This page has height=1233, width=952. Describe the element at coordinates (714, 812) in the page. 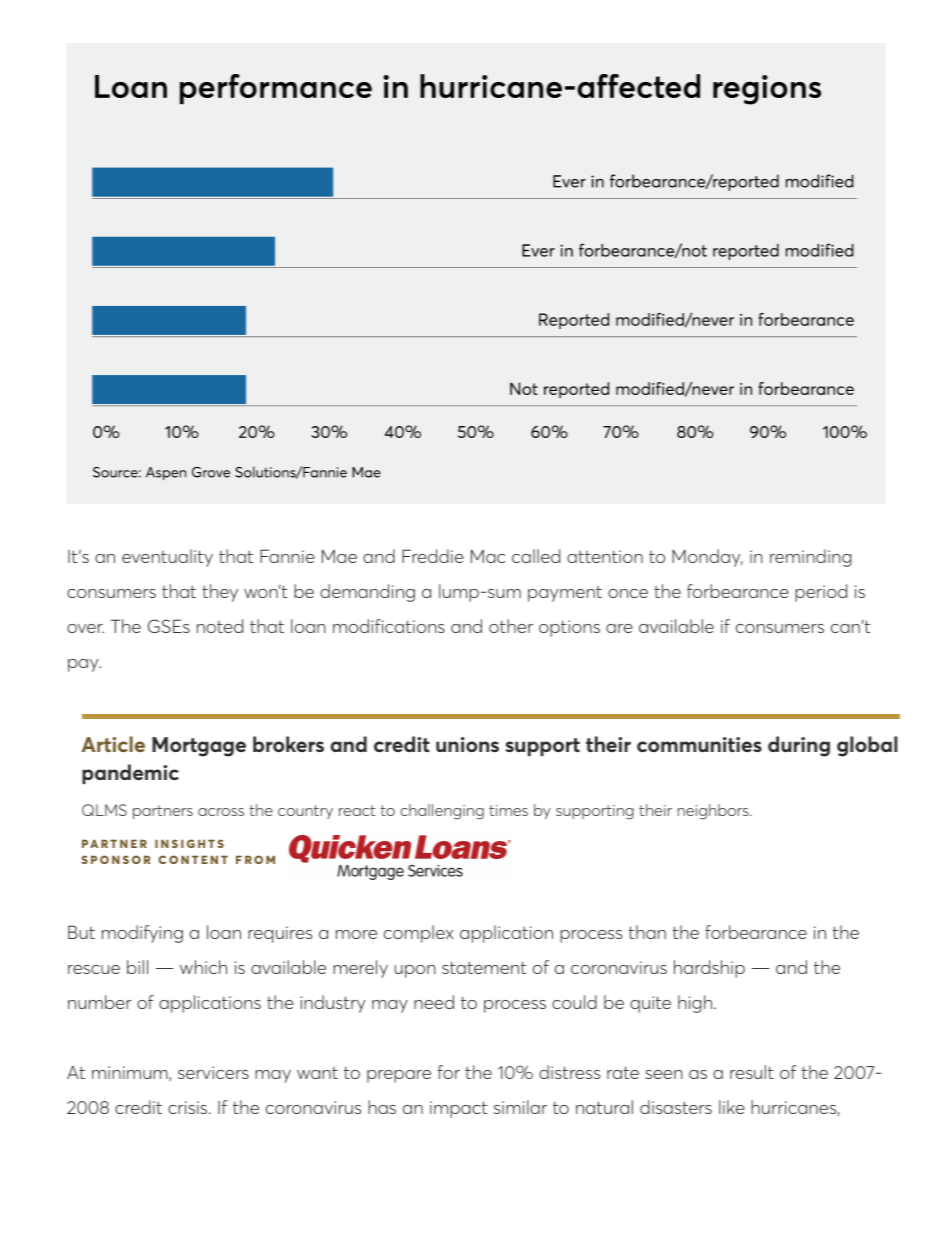

I see `neighbors` at that location.
